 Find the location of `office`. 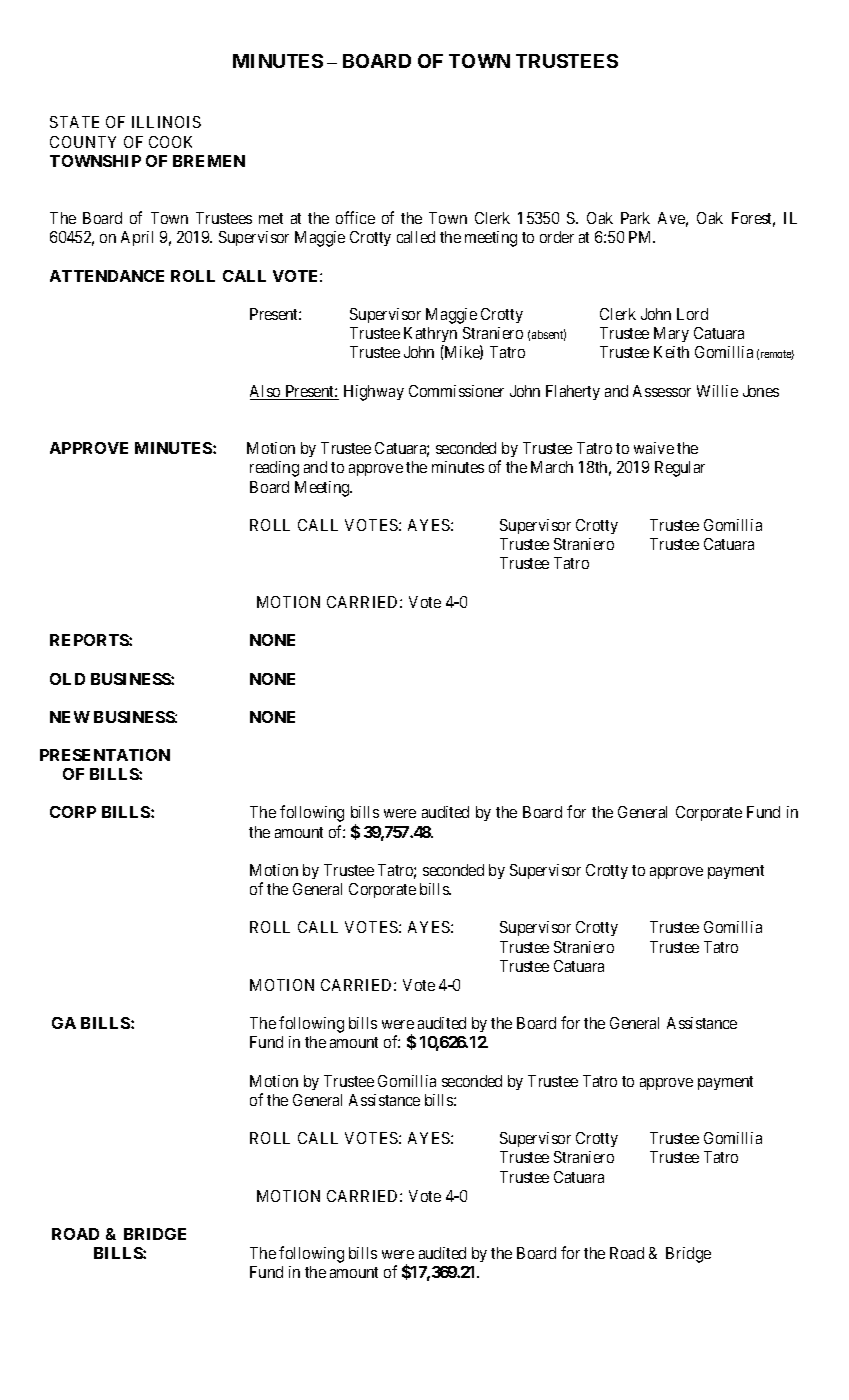

office is located at coordinates (355, 217).
